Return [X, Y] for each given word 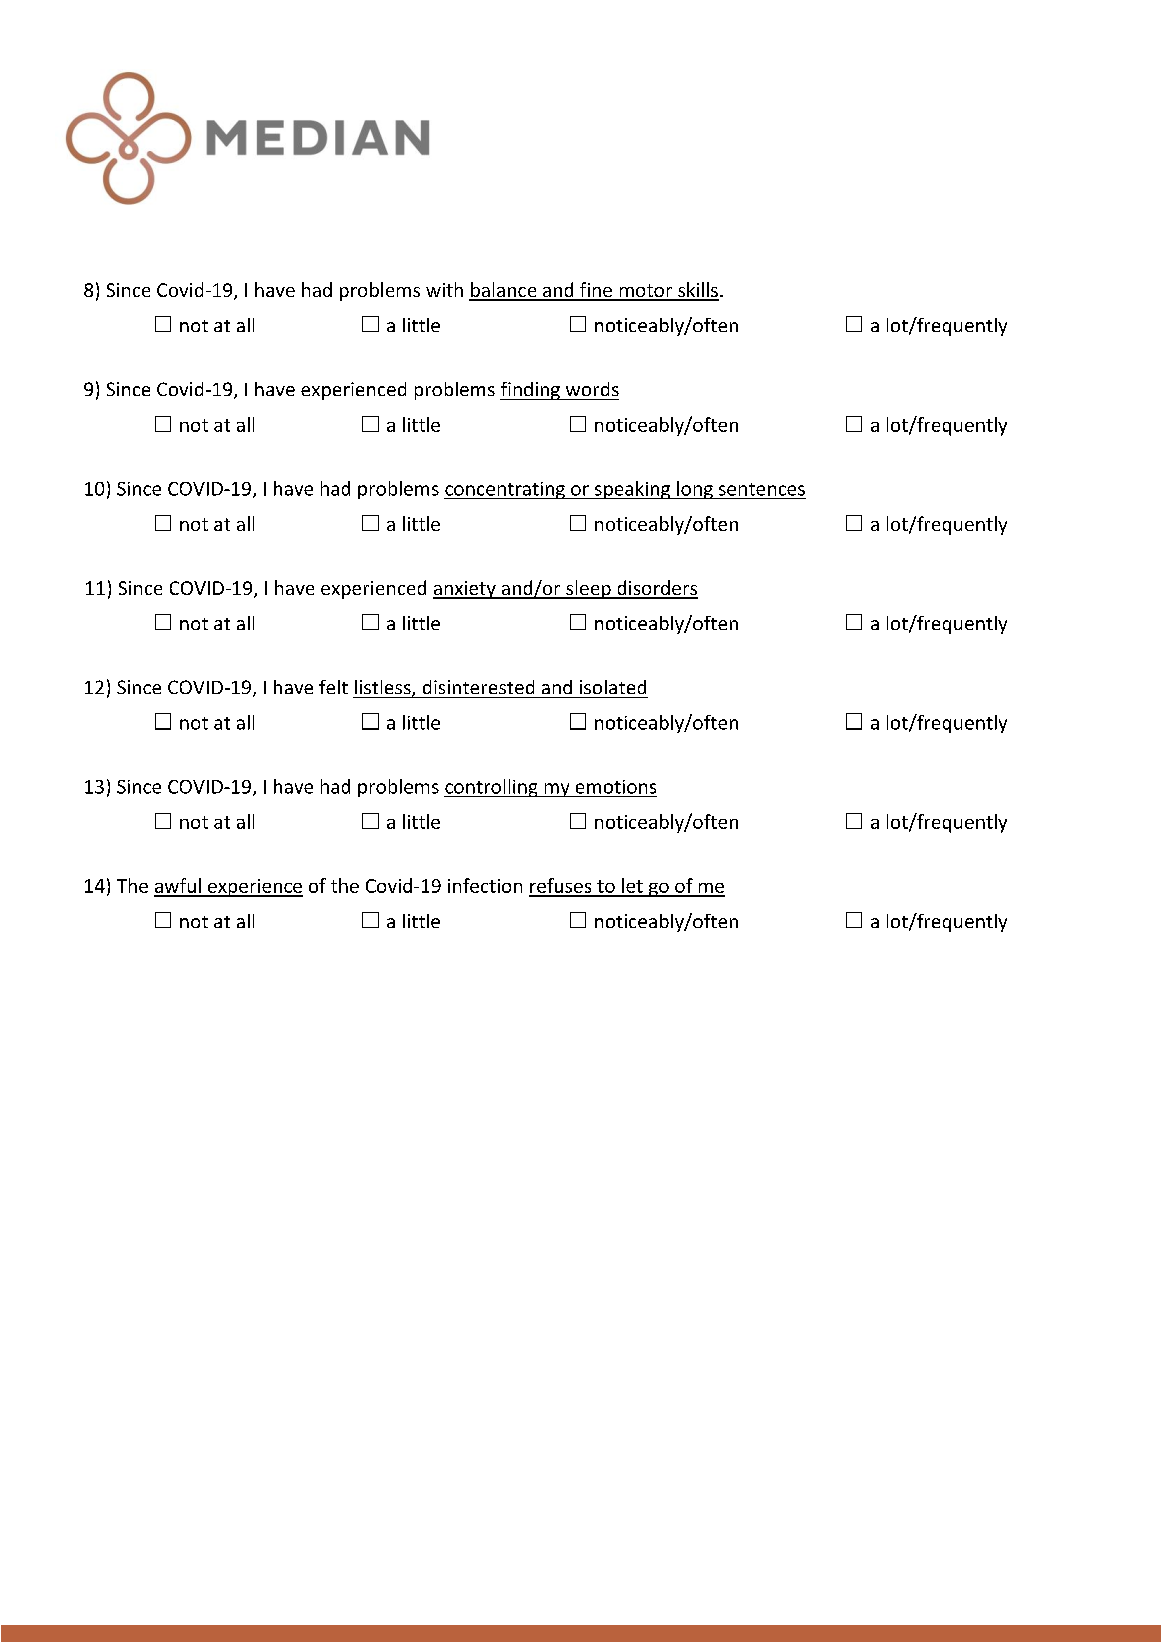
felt [333, 687]
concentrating [505, 490]
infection [485, 885]
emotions [616, 787]
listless [384, 688]
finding [531, 391]
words [592, 389]
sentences [762, 489]
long [695, 490]
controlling [492, 788]
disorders [656, 589]
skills [697, 291]
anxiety [465, 590]
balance [504, 291]
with [444, 289]
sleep [588, 589]
